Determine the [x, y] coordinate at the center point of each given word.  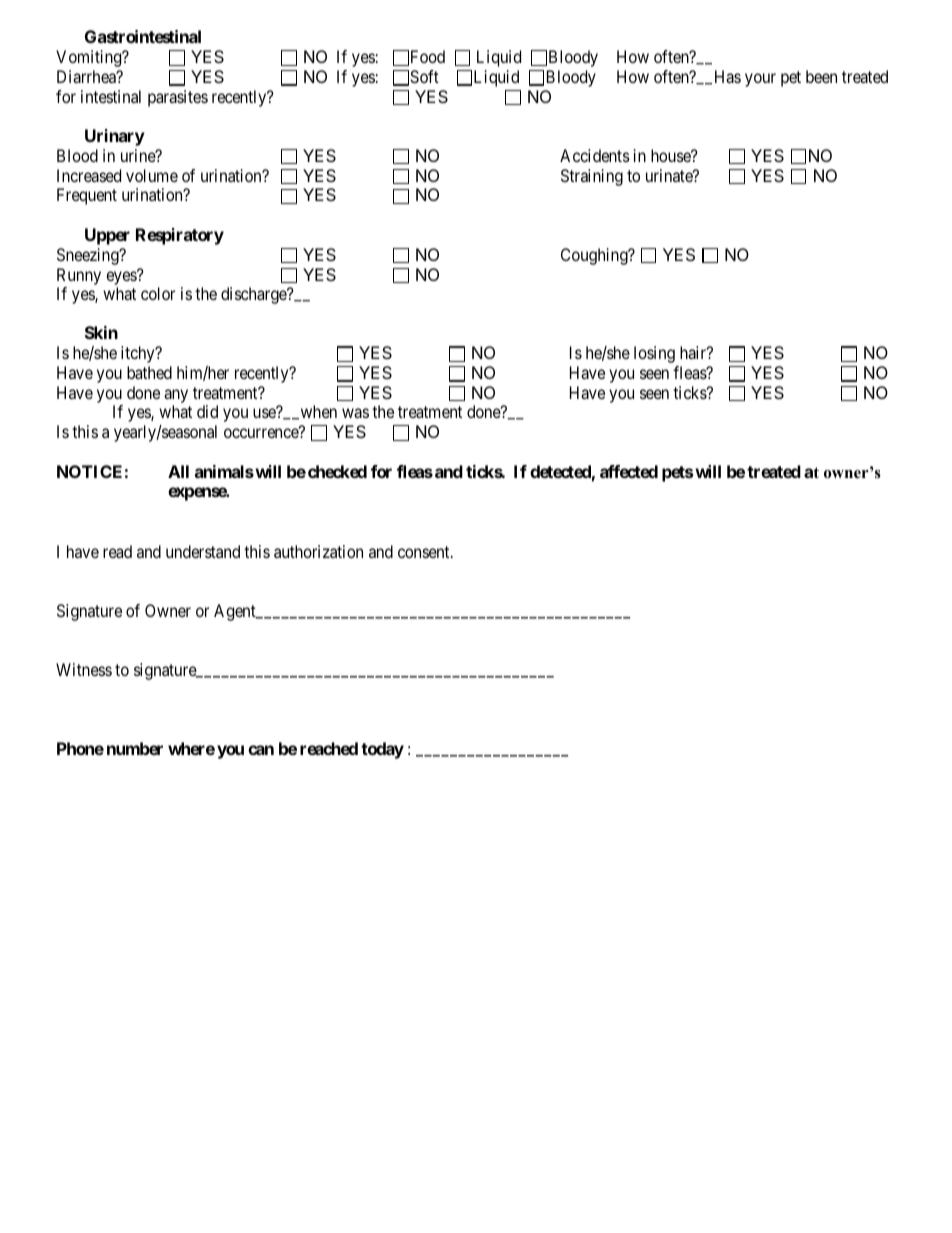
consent [425, 552]
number [135, 748]
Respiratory [180, 236]
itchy [139, 354]
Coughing [595, 256]
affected [629, 471]
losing [654, 354]
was [355, 413]
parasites [178, 98]
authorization [318, 551]
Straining [592, 177]
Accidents [595, 155]
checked [337, 471]
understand [203, 551]
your [760, 80]
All [178, 471]
